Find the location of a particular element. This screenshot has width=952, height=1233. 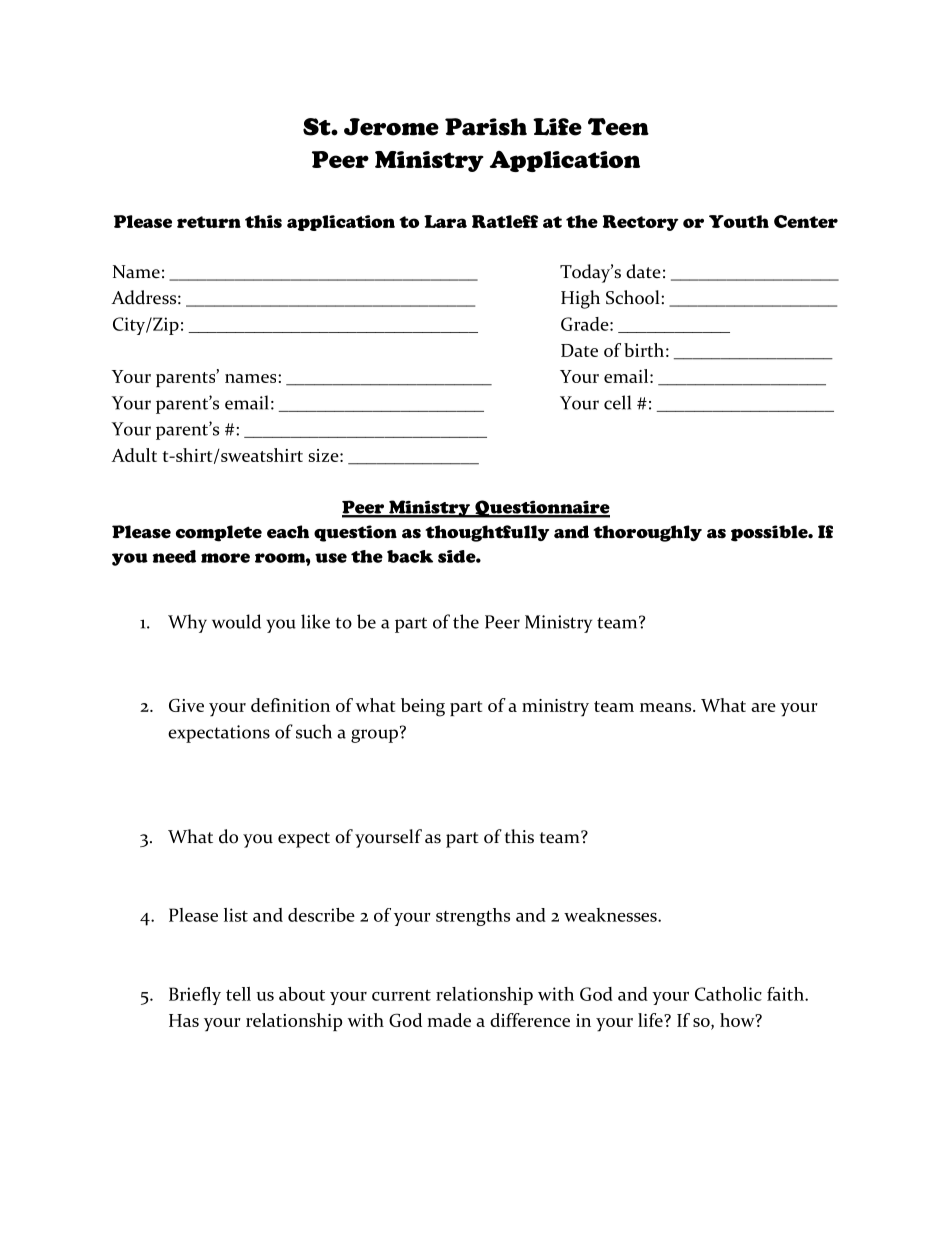

Briefly is located at coordinates (195, 996).
